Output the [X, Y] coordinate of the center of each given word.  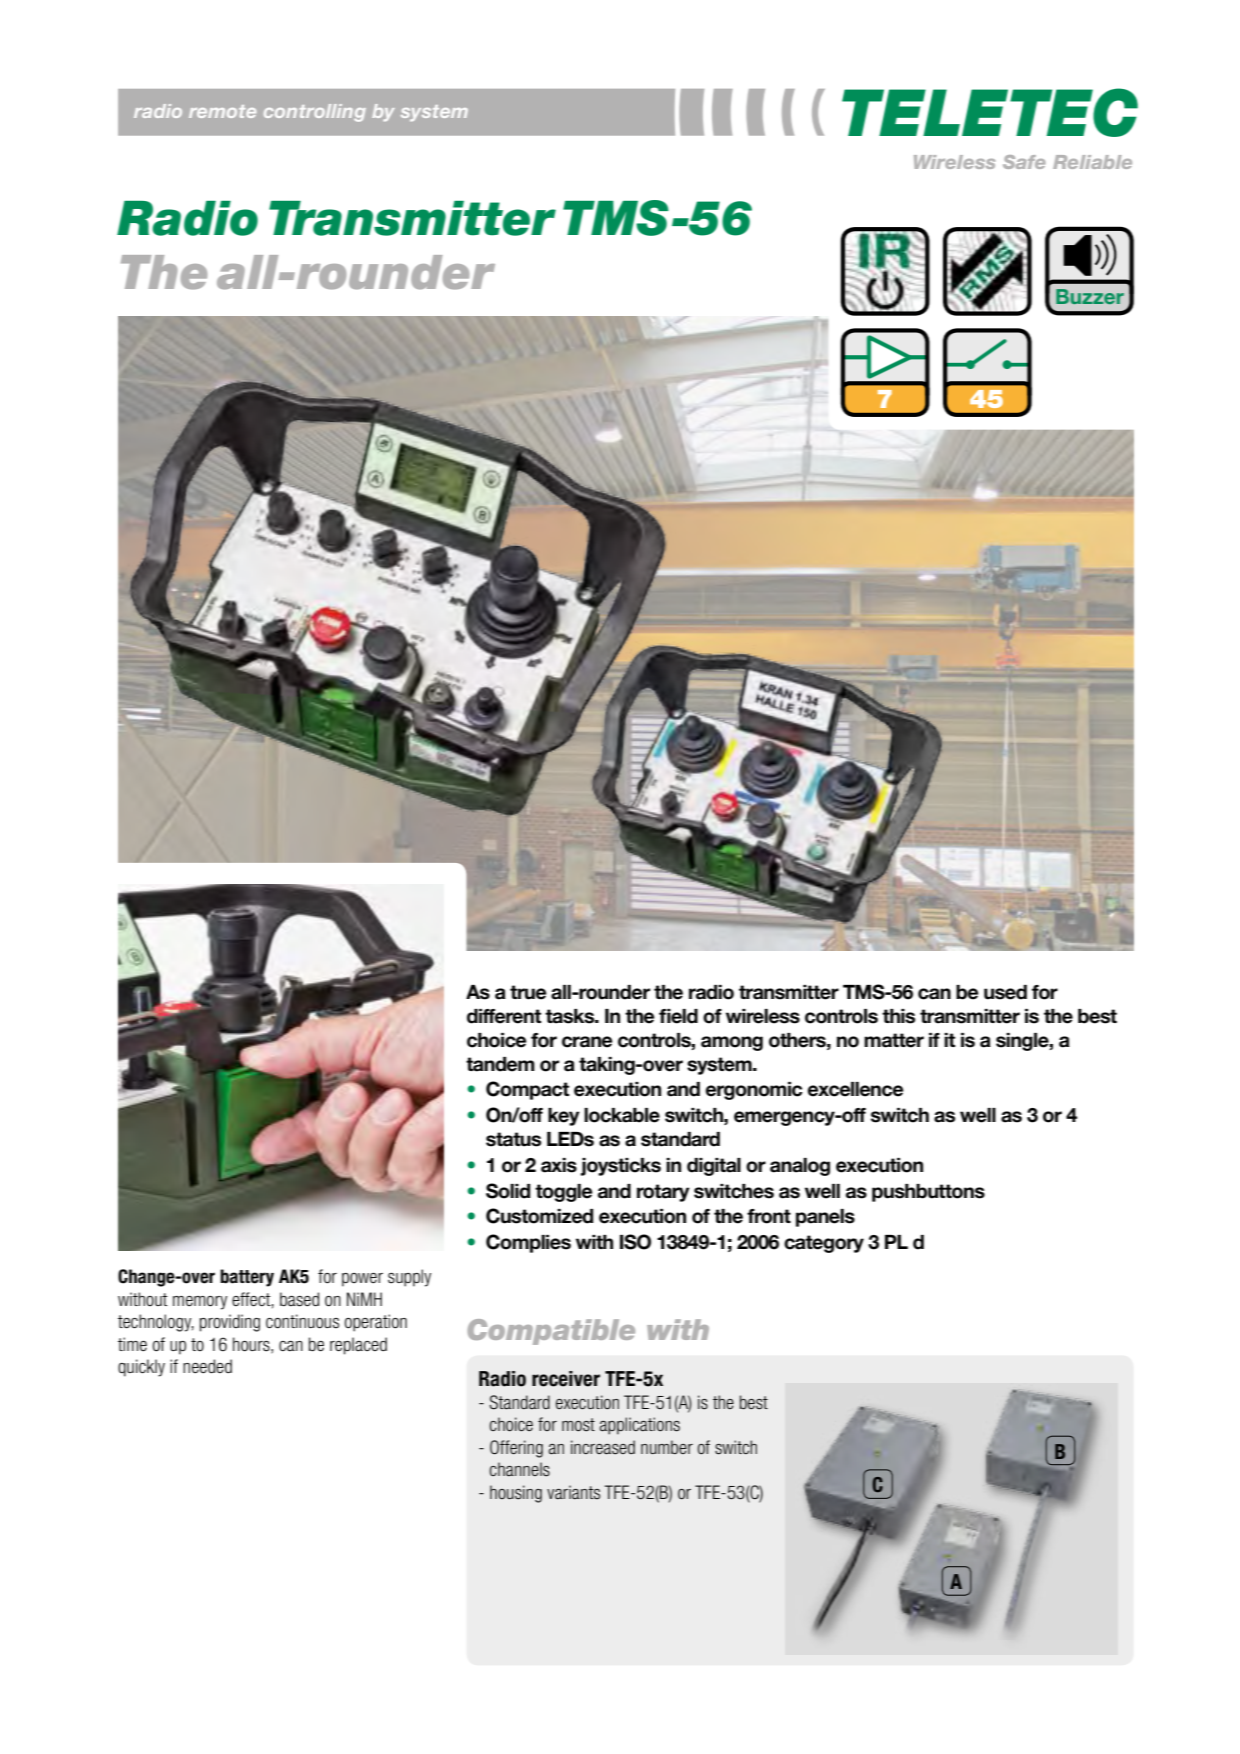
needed [207, 1366]
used [1005, 992]
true [528, 992]
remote [222, 111]
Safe [1024, 162]
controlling [315, 113]
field [678, 1016]
